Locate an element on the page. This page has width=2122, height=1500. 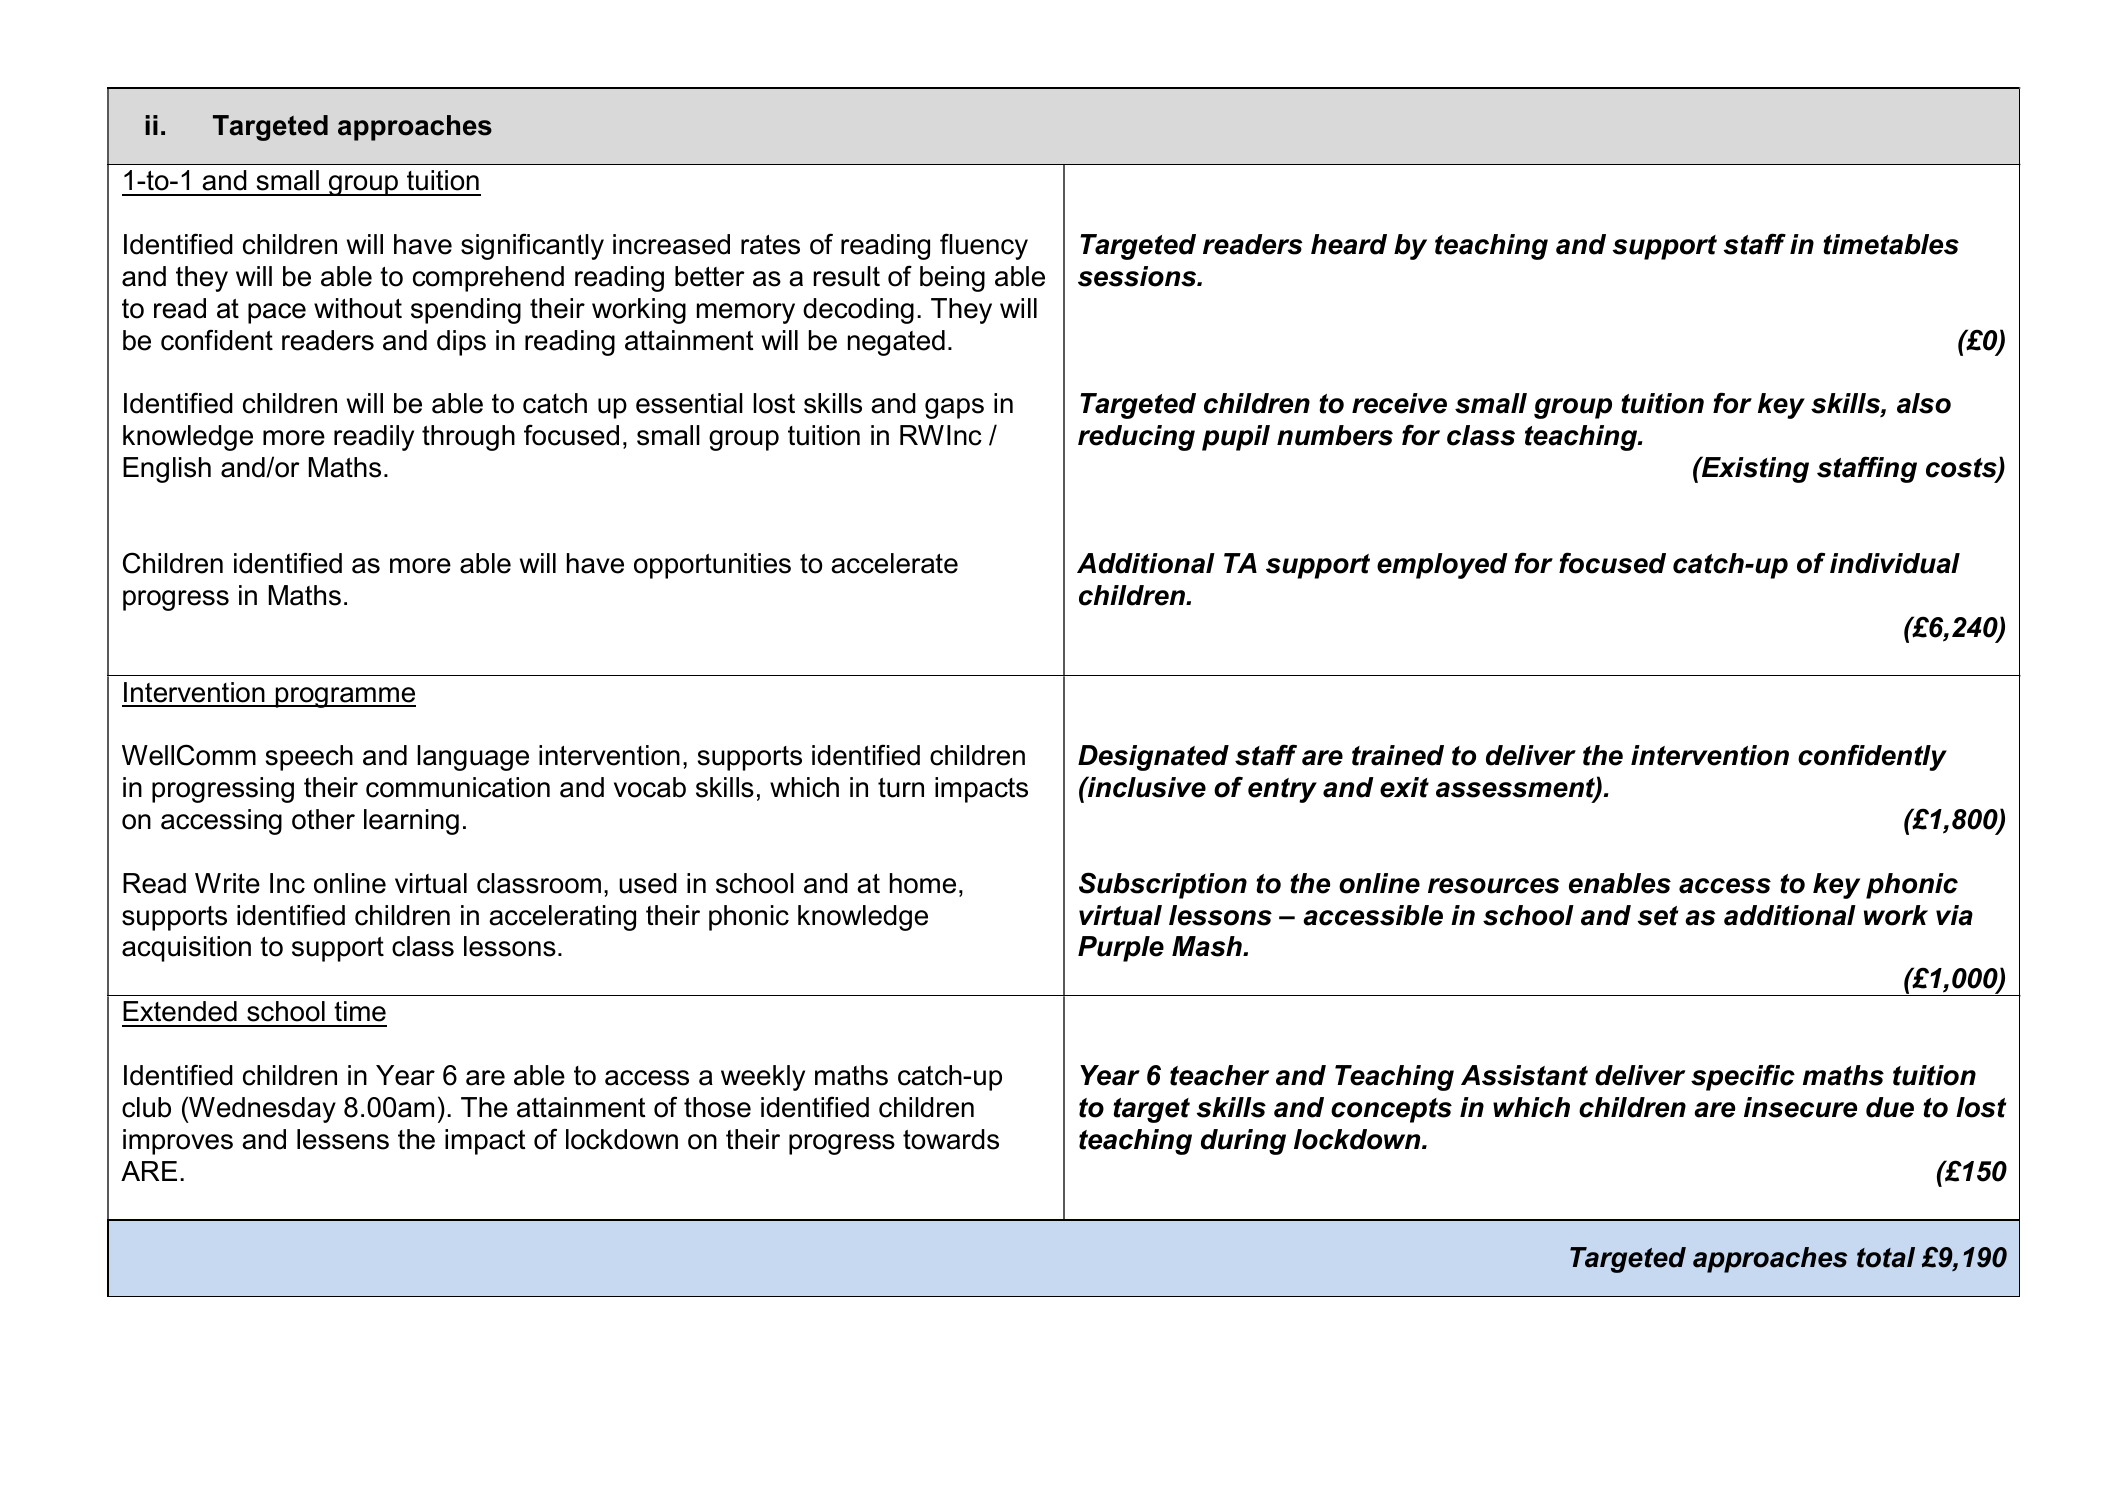
lessens is located at coordinates (343, 1139).
